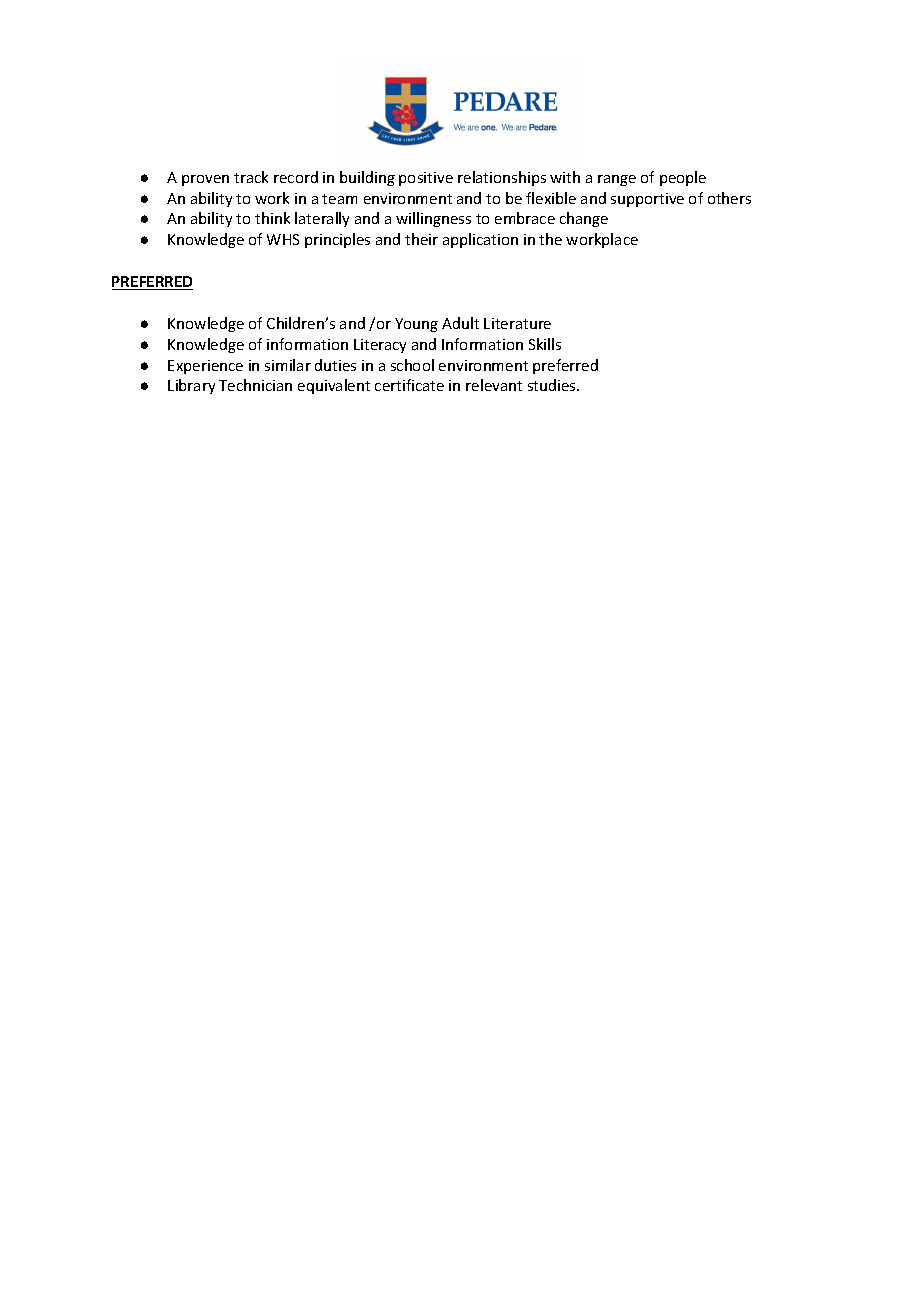  I want to click on WHS, so click(283, 239).
